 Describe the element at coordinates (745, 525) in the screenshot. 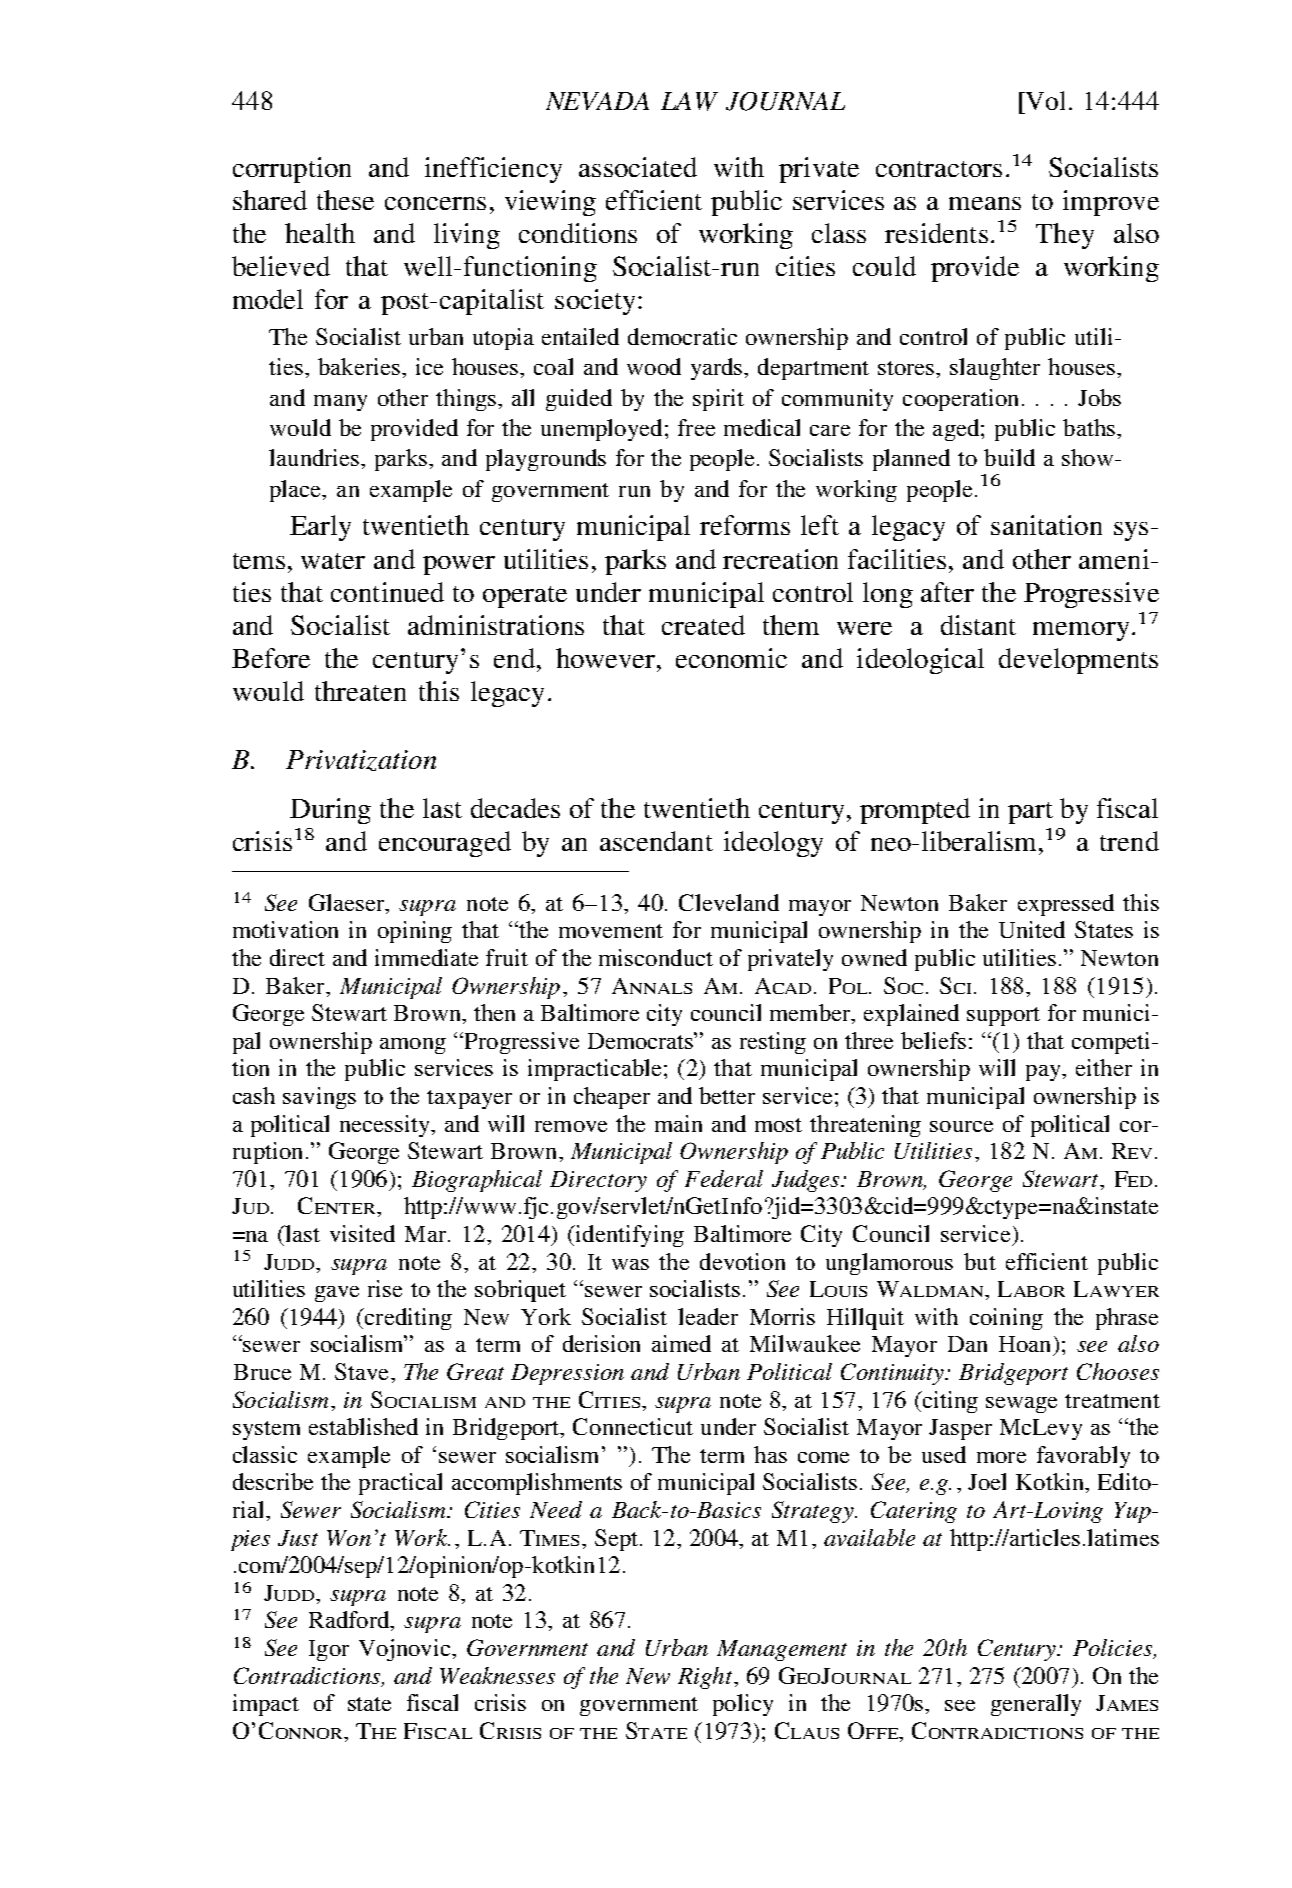

I see `reforms` at that location.
